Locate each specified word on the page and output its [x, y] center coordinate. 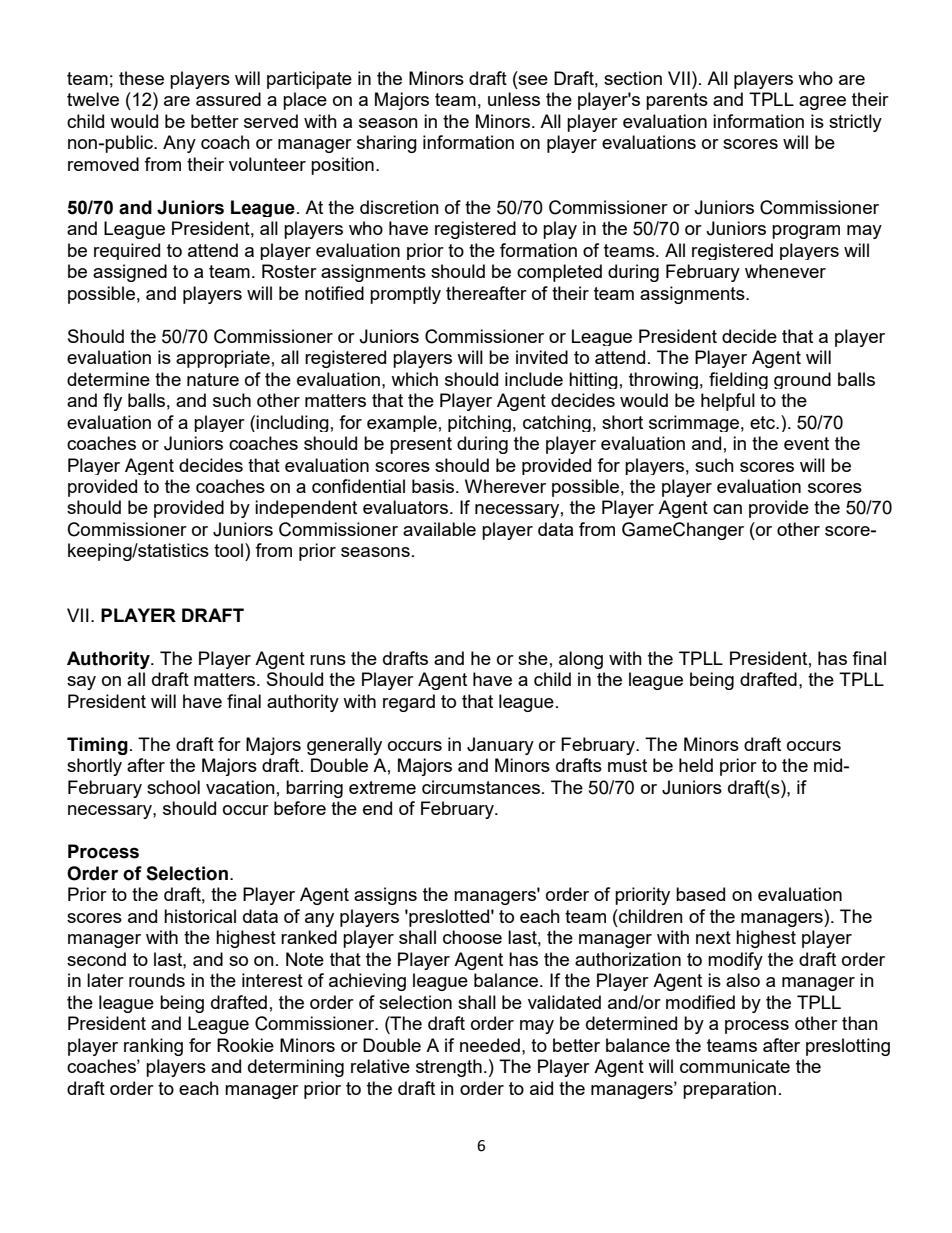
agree [822, 103]
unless [514, 99]
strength [449, 1068]
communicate [735, 1066]
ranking [153, 1047]
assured [228, 99]
